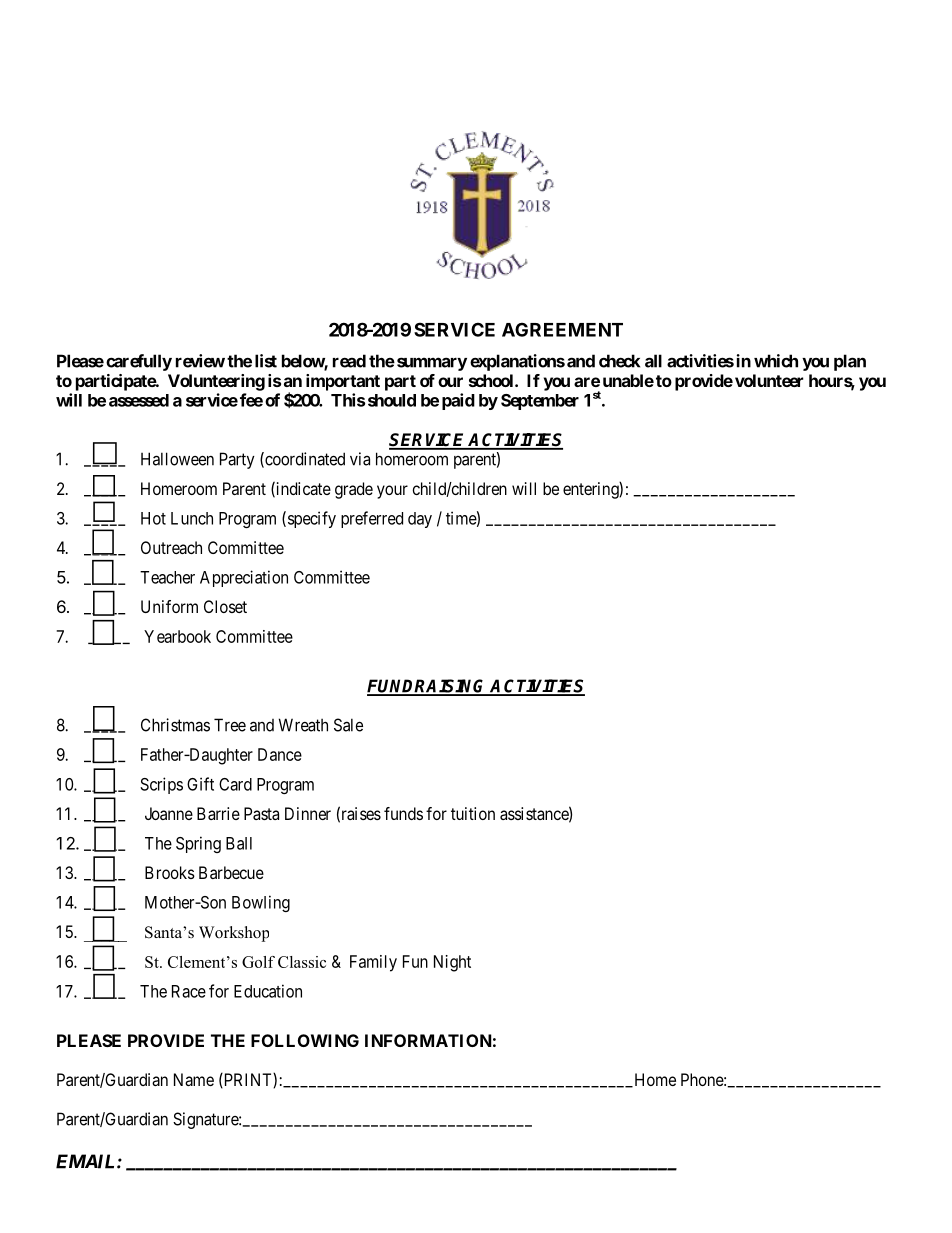 The width and height of the image is (952, 1233). Describe the element at coordinates (87, 1161) in the image. I see `EMAIL` at that location.
